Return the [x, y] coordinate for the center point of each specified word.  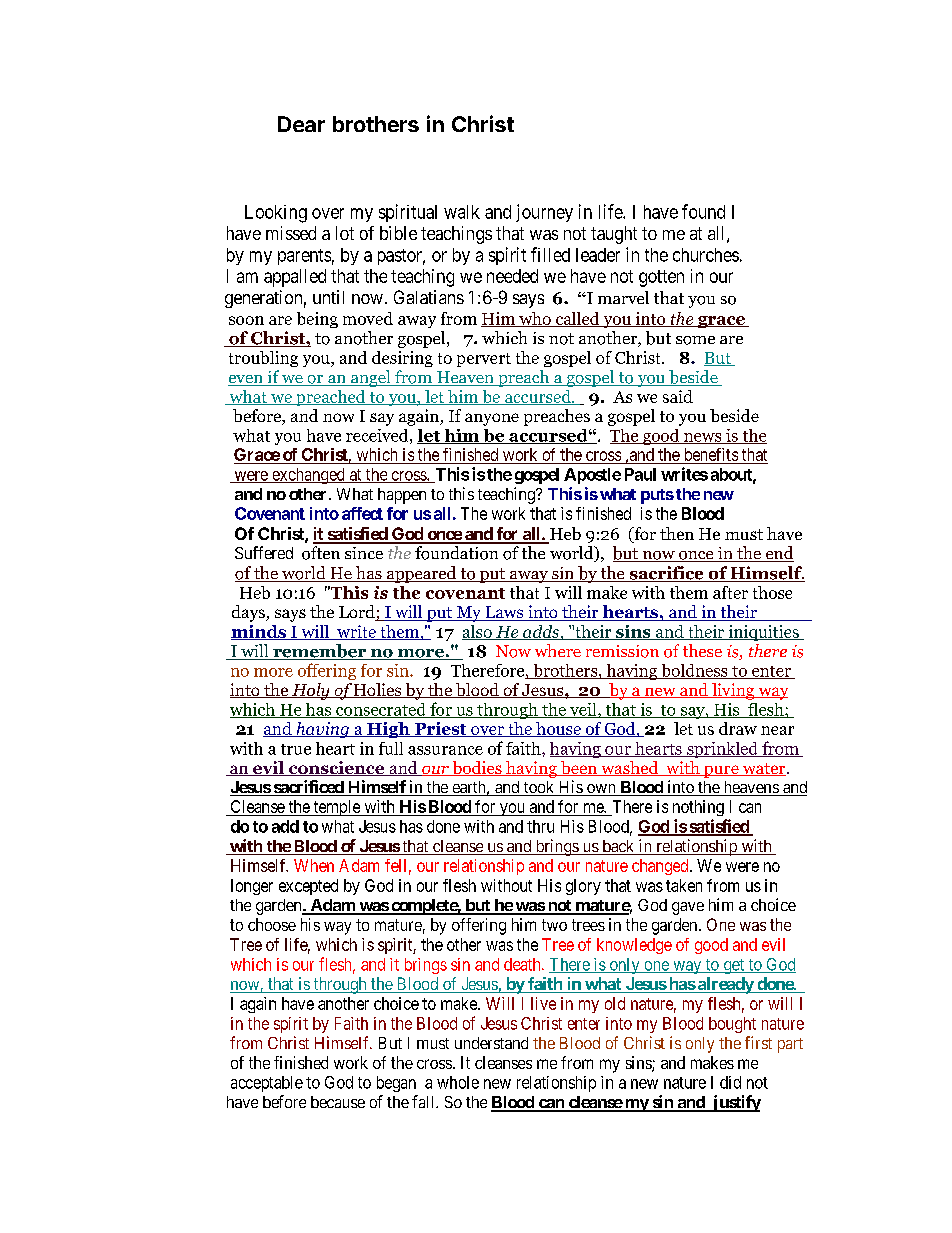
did [730, 1082]
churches [706, 255]
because [338, 1102]
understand [491, 1043]
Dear [301, 124]
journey [544, 213]
